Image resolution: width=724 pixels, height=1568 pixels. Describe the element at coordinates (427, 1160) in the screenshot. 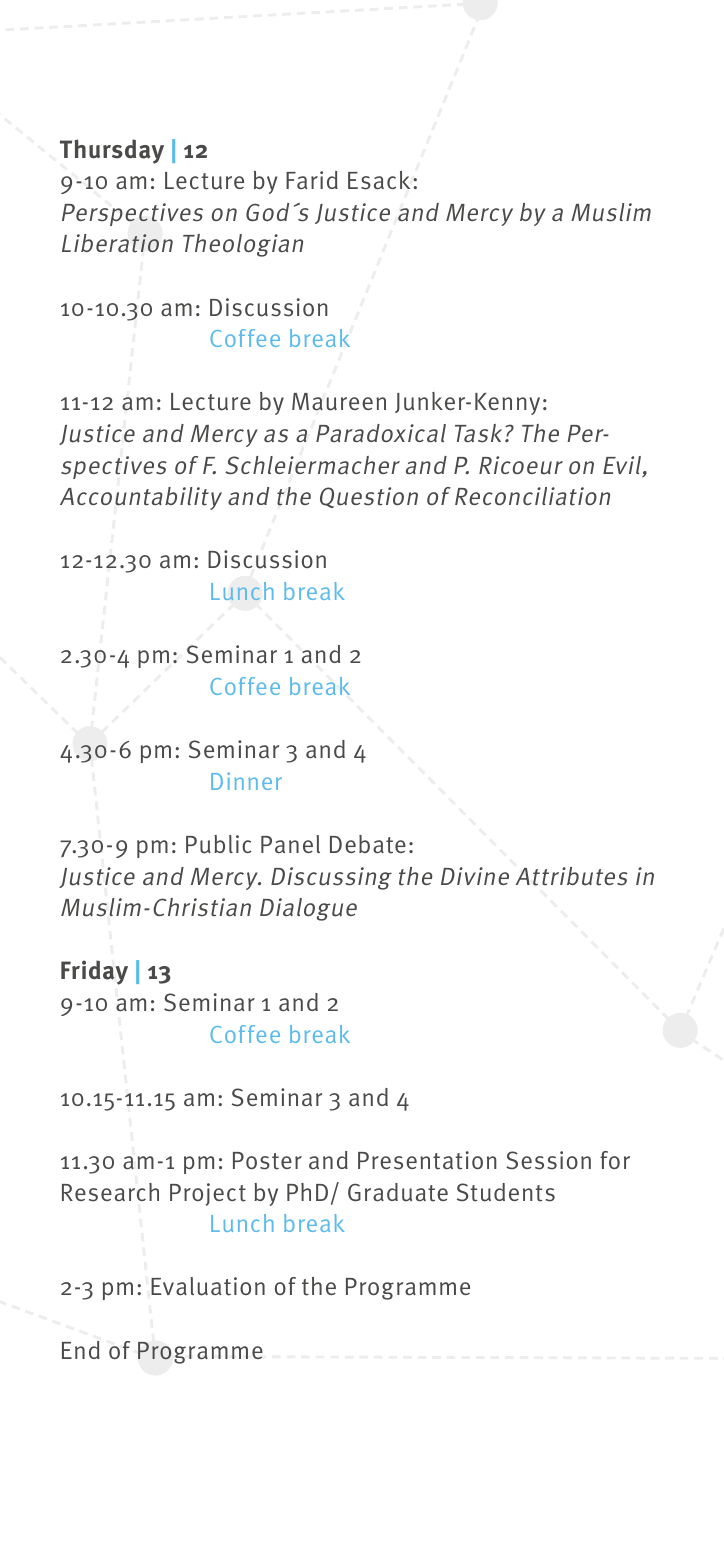

I see `Presentation` at that location.
